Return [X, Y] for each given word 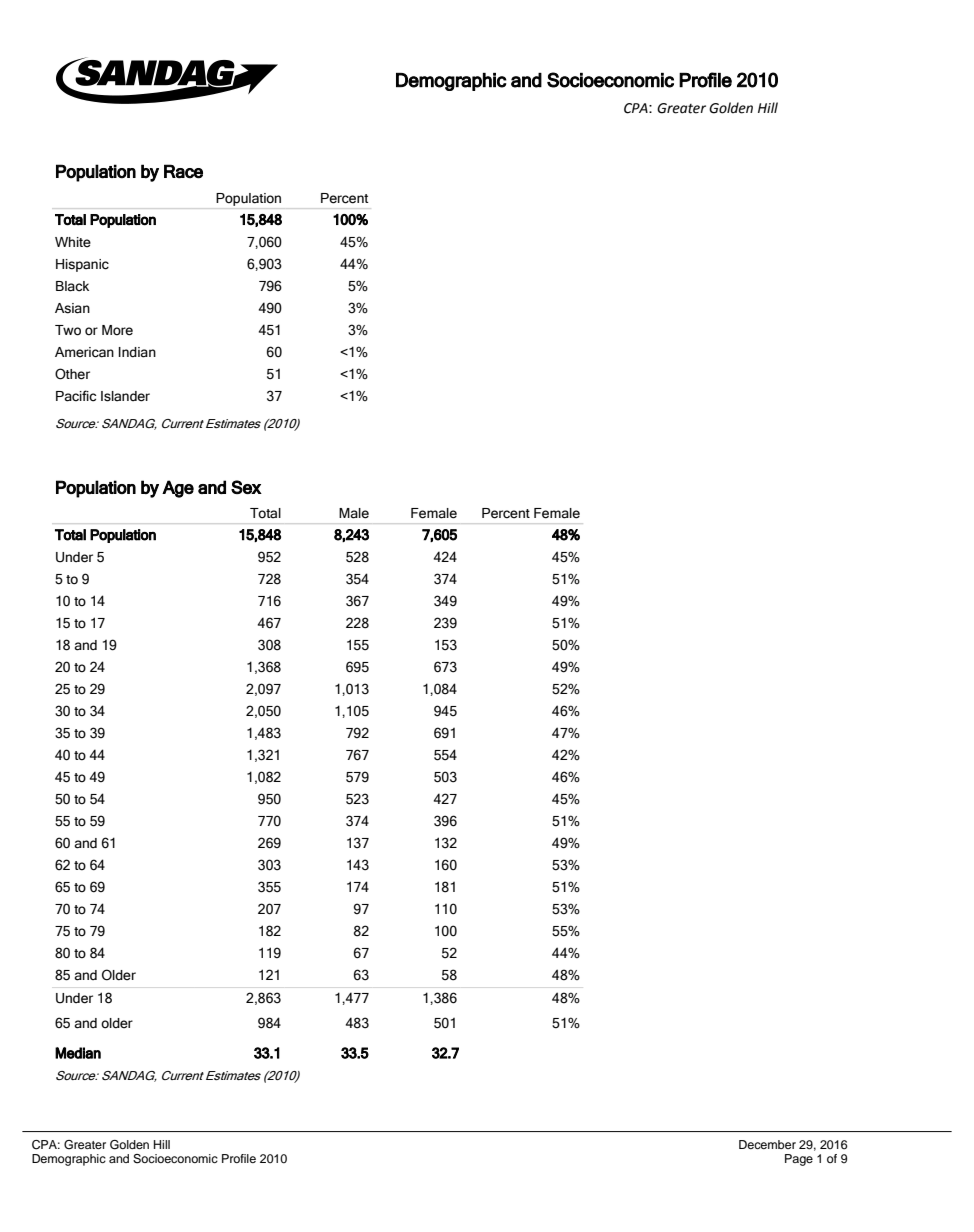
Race [183, 171]
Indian [137, 352]
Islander [125, 396]
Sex [246, 487]
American [84, 352]
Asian [72, 308]
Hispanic [82, 265]
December [767, 1144]
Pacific [76, 396]
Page [799, 1160]
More [117, 330]
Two [68, 330]
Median [78, 1053]
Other [72, 374]
